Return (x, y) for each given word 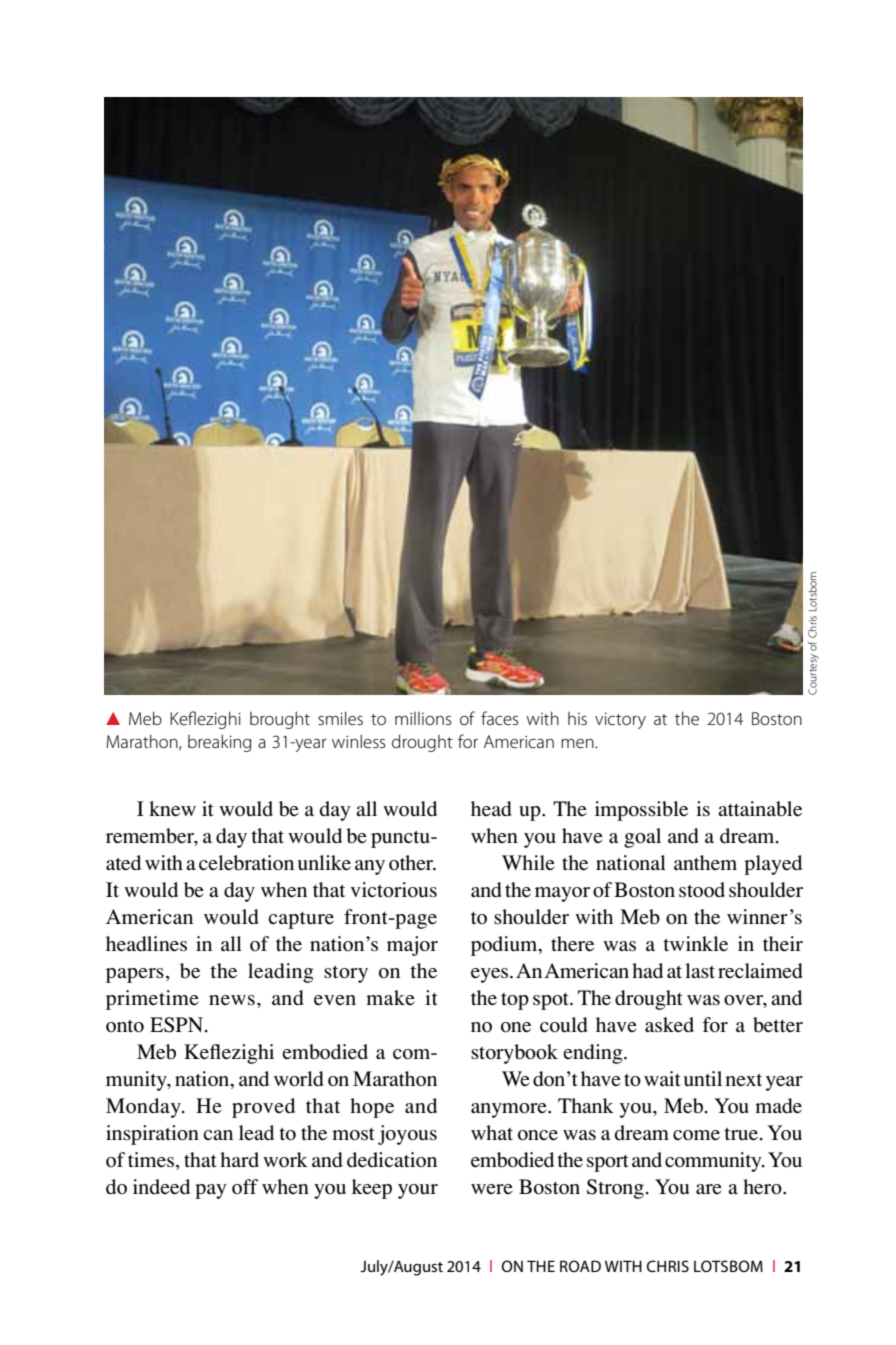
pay (211, 1191)
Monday (144, 1108)
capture (301, 920)
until (703, 1079)
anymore (510, 1110)
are (709, 1189)
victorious (393, 890)
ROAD (580, 1266)
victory (620, 721)
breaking (219, 743)
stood (702, 890)
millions (423, 718)
